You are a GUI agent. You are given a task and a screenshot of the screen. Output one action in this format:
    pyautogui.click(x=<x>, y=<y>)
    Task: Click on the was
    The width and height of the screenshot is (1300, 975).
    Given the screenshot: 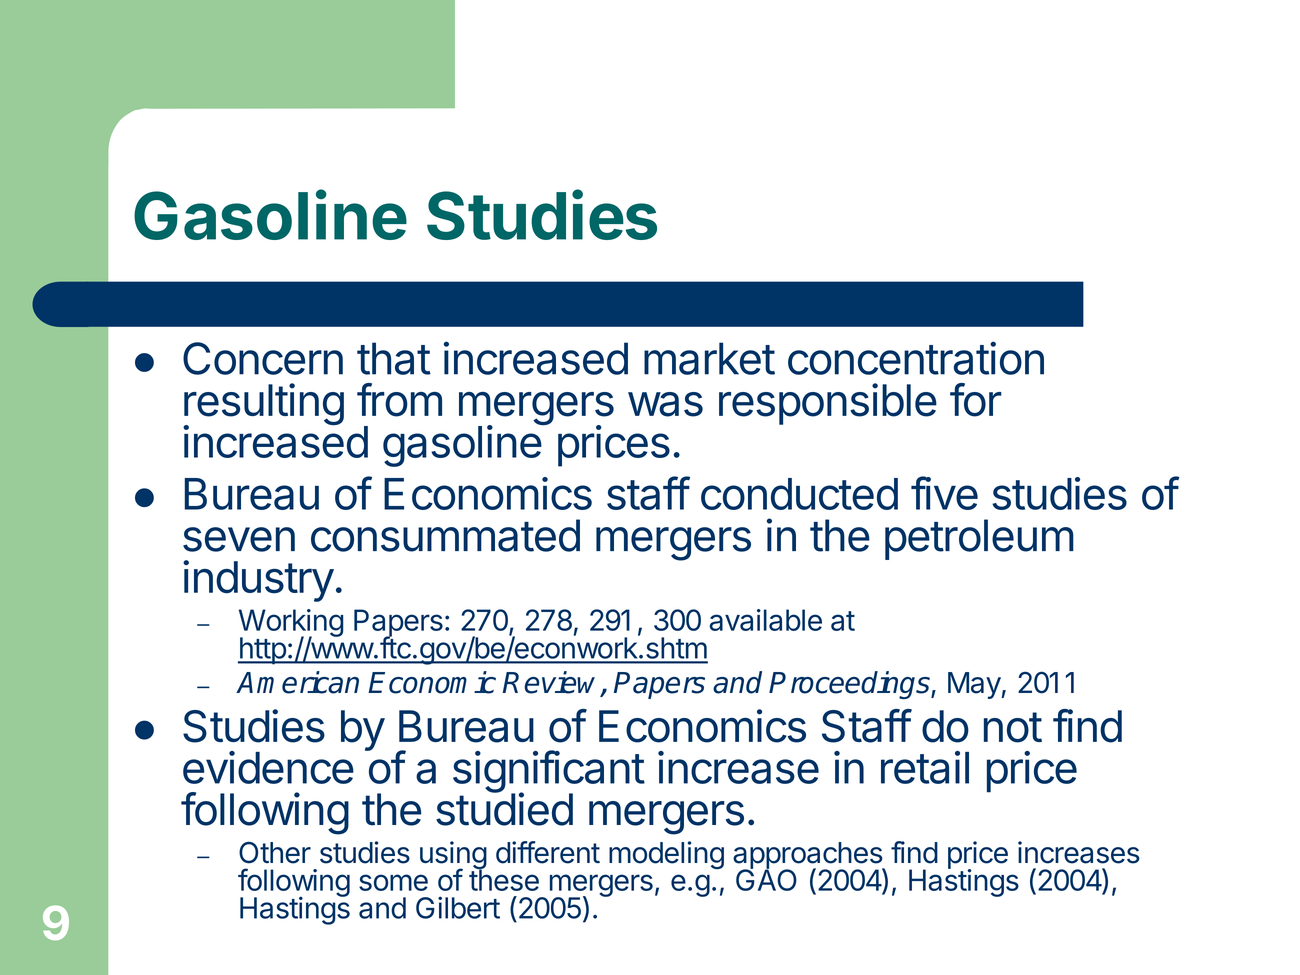 What is the action you would take?
    pyautogui.click(x=665, y=404)
